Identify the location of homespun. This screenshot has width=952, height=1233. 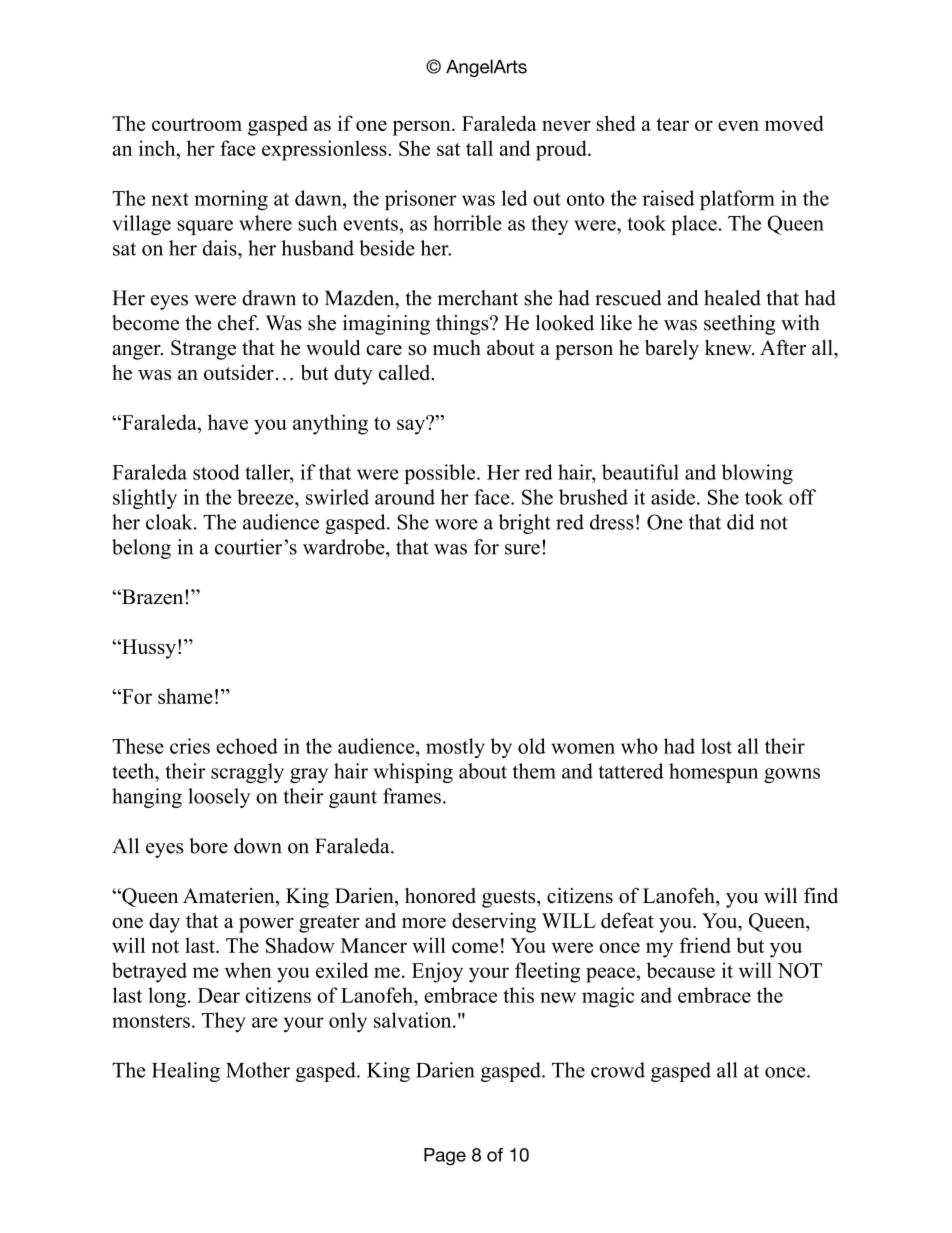
(713, 773).
